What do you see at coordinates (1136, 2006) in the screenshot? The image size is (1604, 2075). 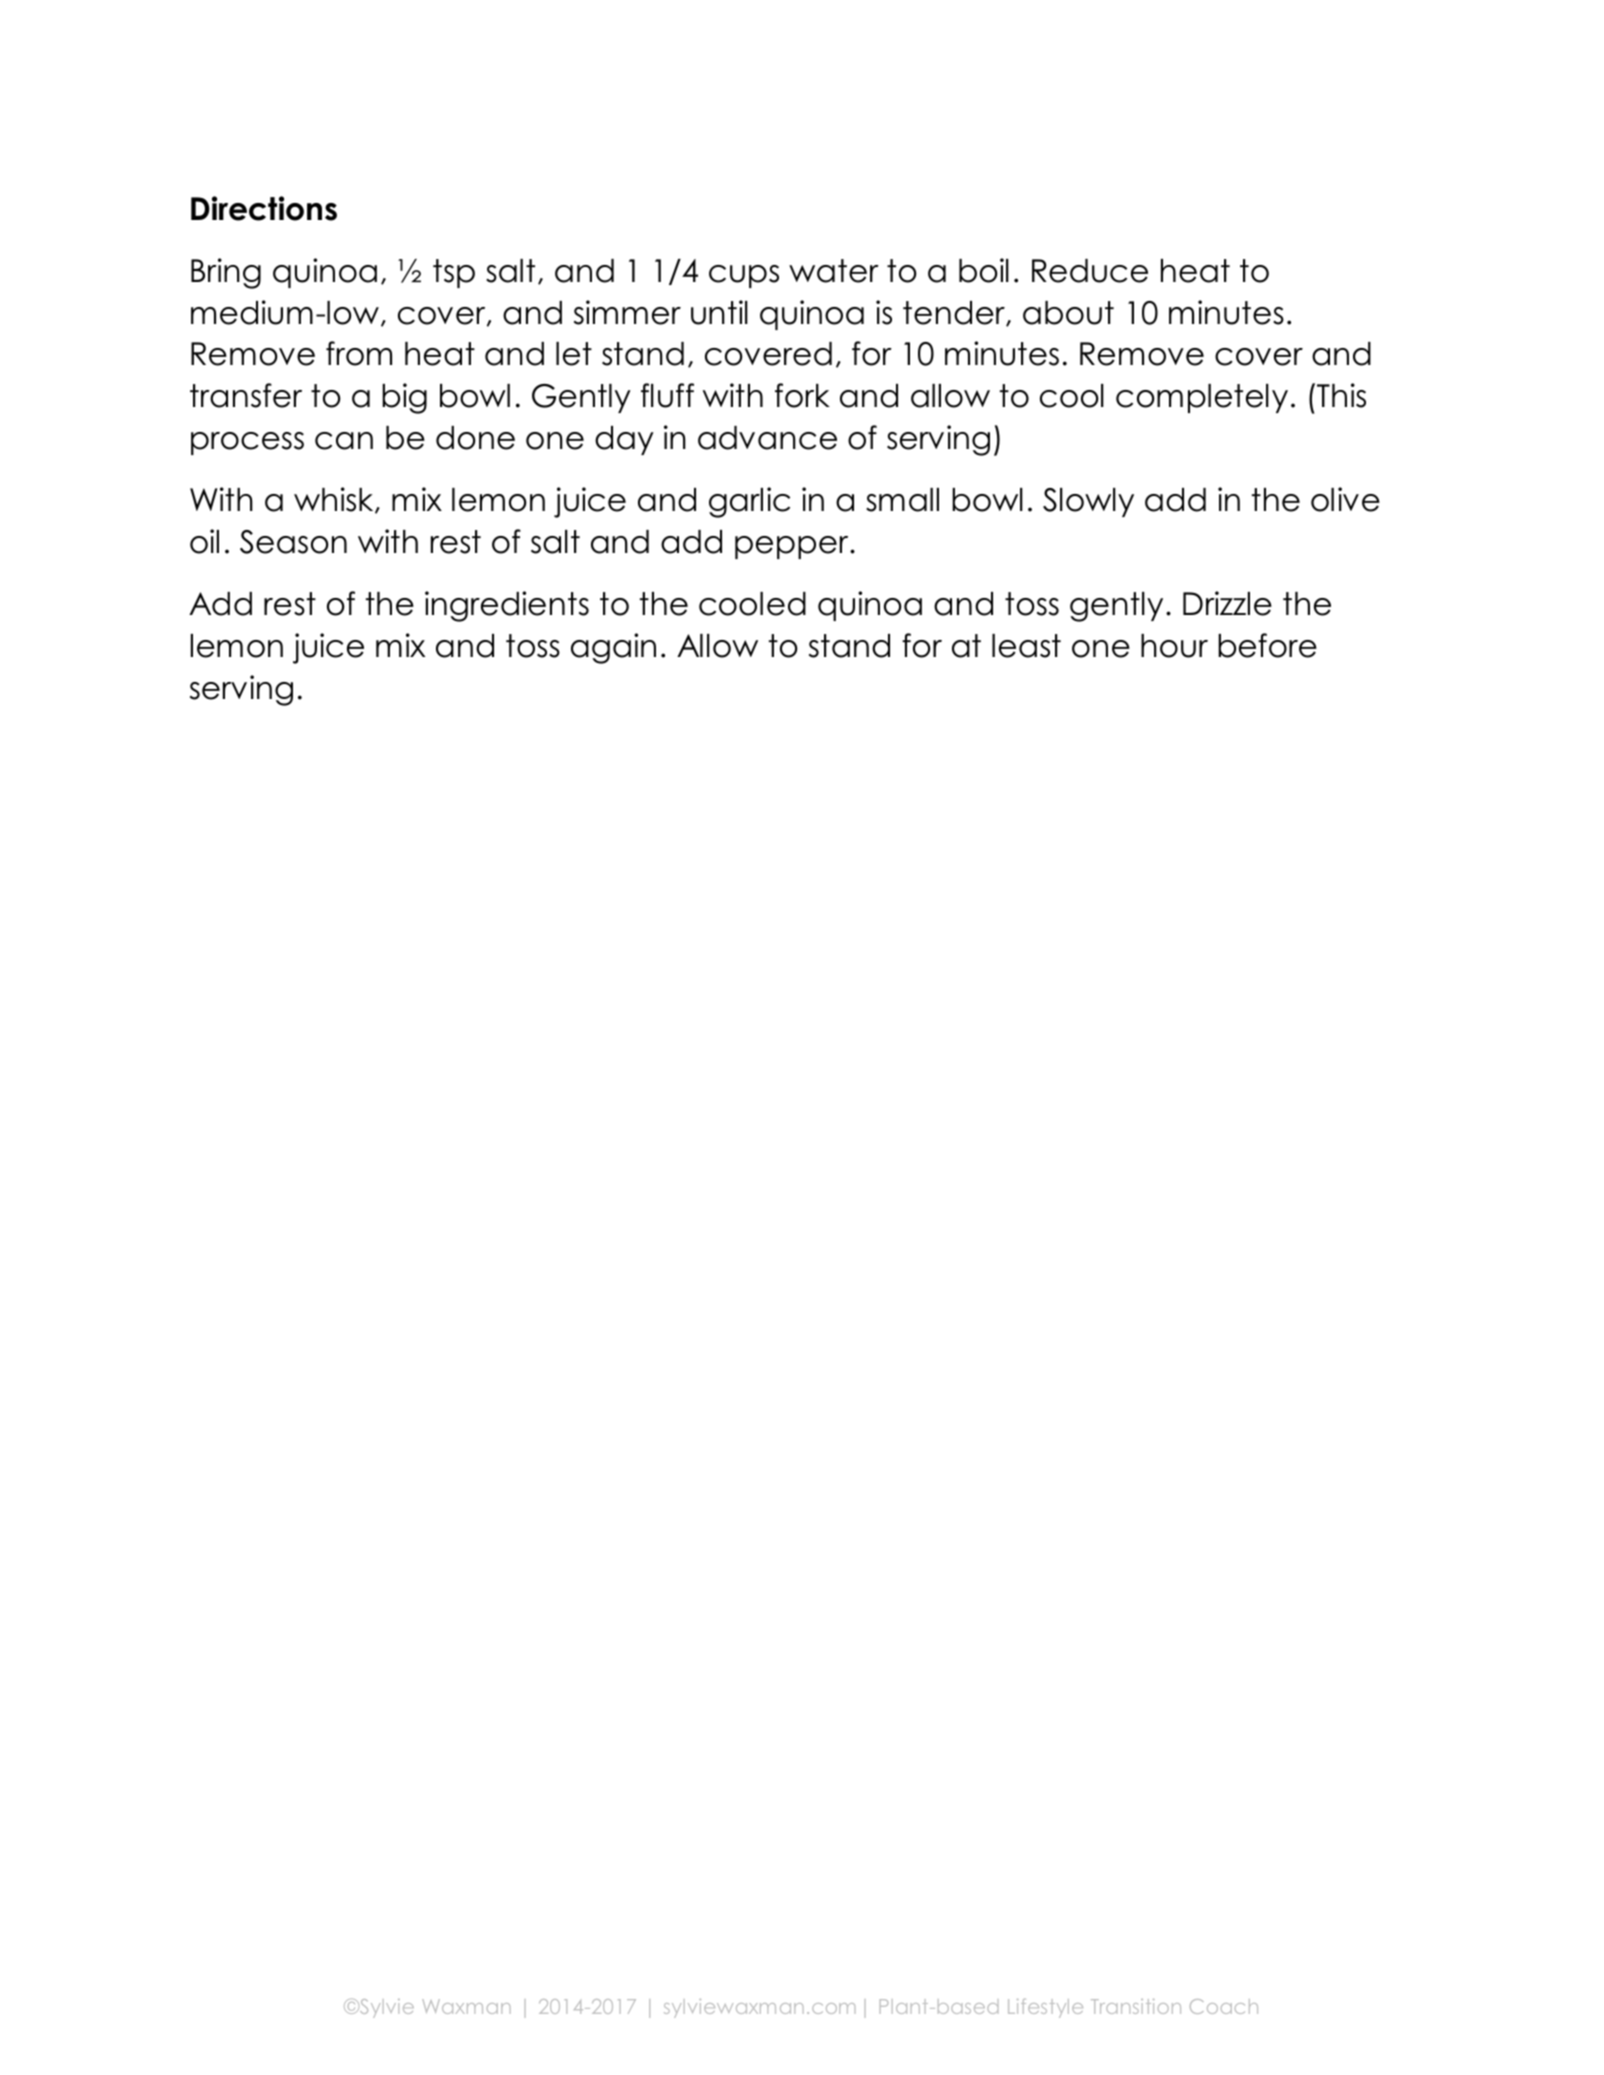 I see `Transition` at bounding box center [1136, 2006].
